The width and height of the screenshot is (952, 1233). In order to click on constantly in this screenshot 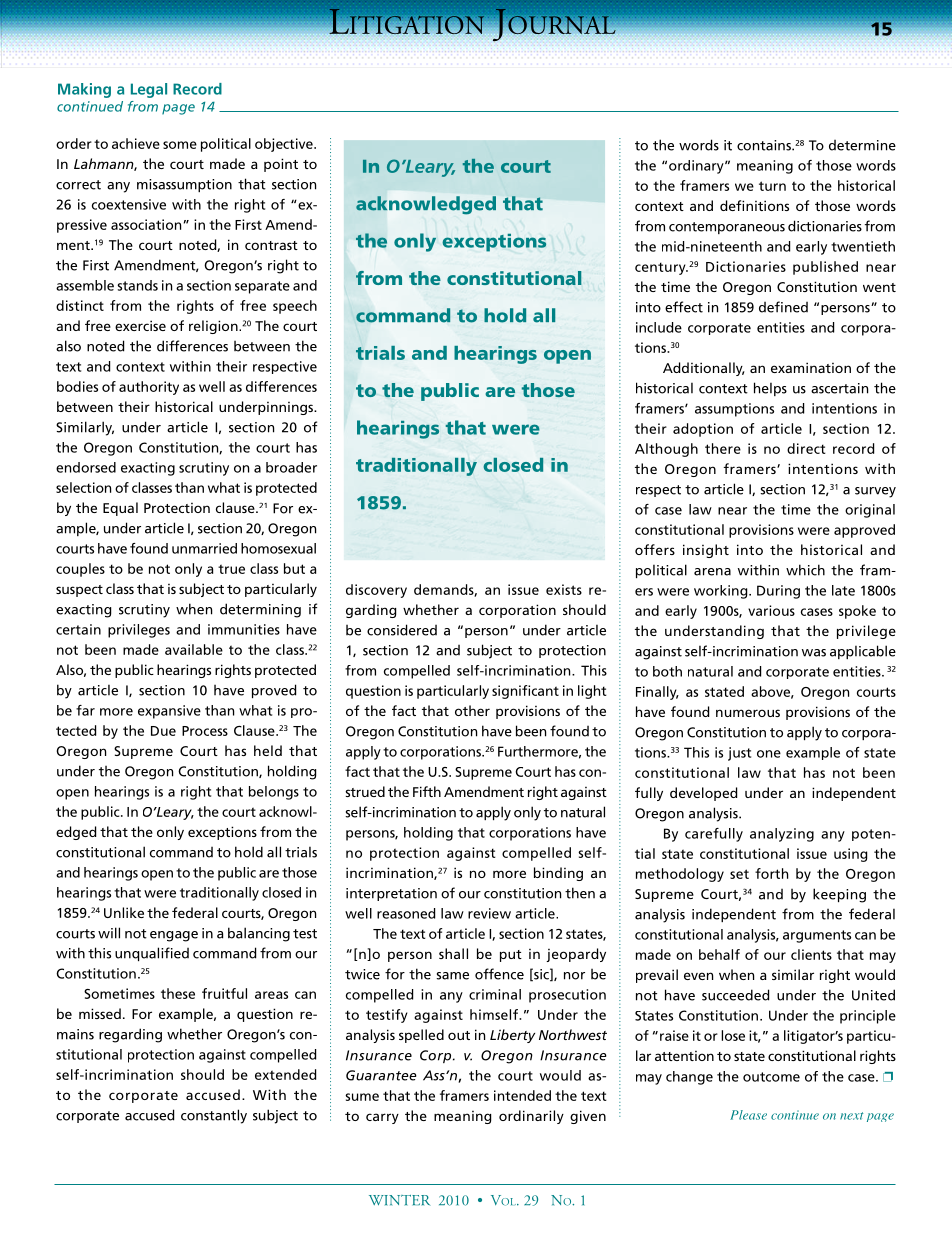, I will do `click(214, 1116)`.
